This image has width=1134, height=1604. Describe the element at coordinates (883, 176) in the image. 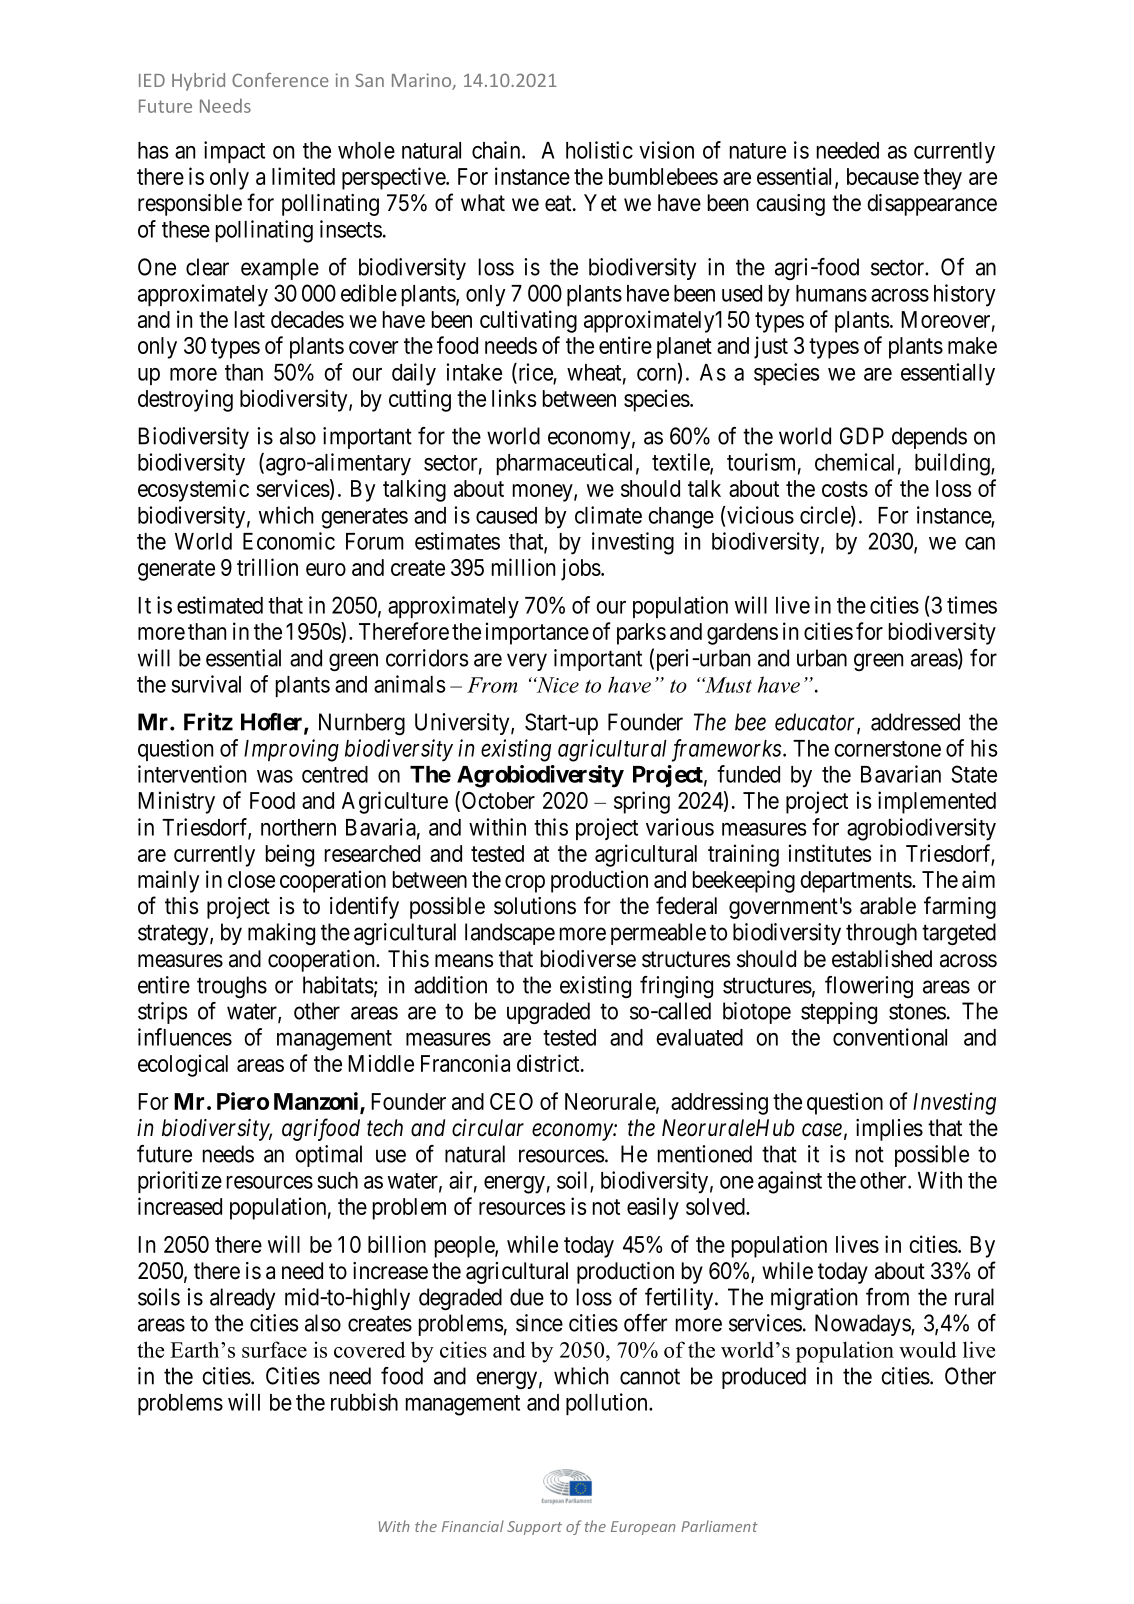

I see `because` at that location.
